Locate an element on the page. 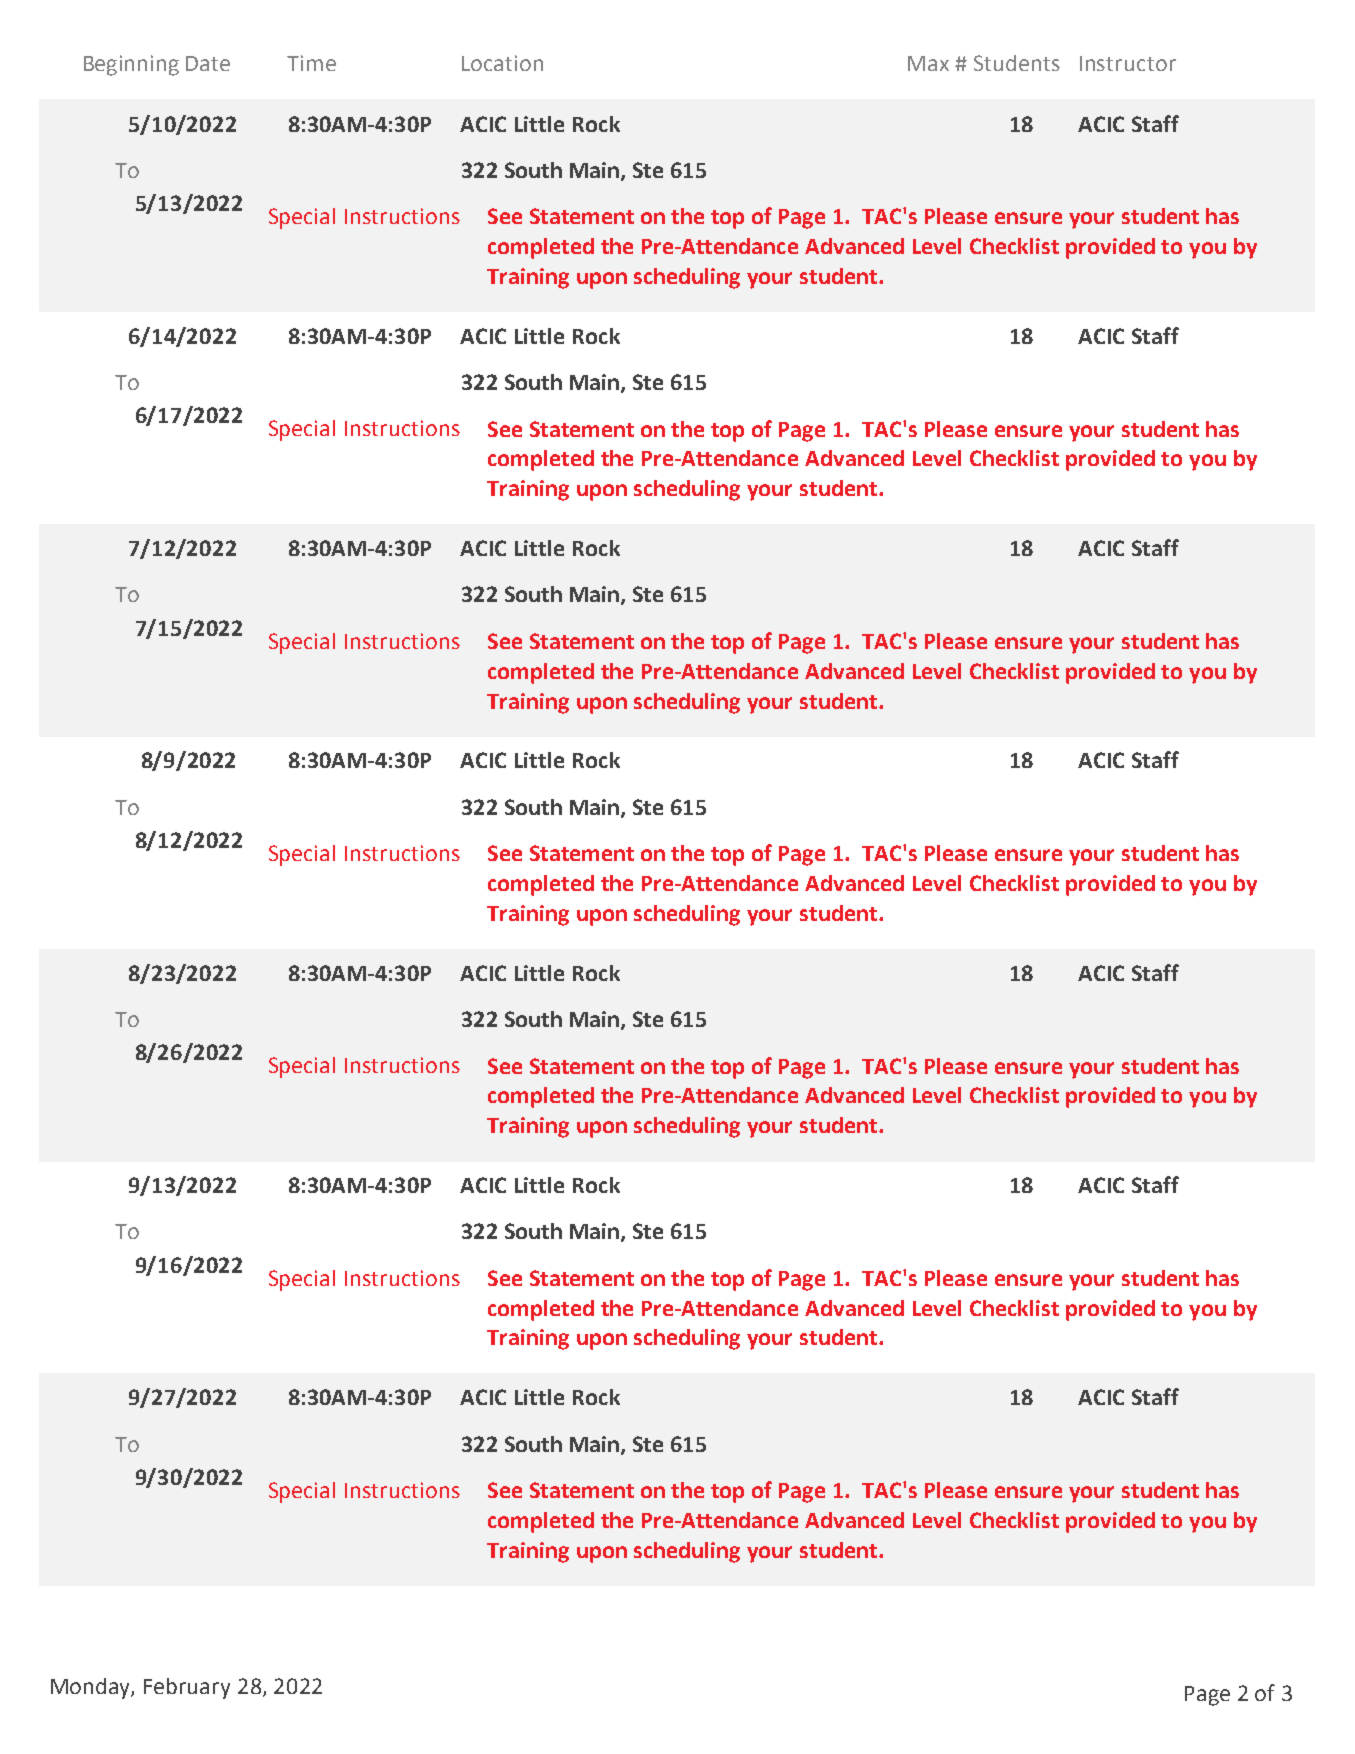 The height and width of the page is (1754, 1355). Date is located at coordinates (208, 63).
